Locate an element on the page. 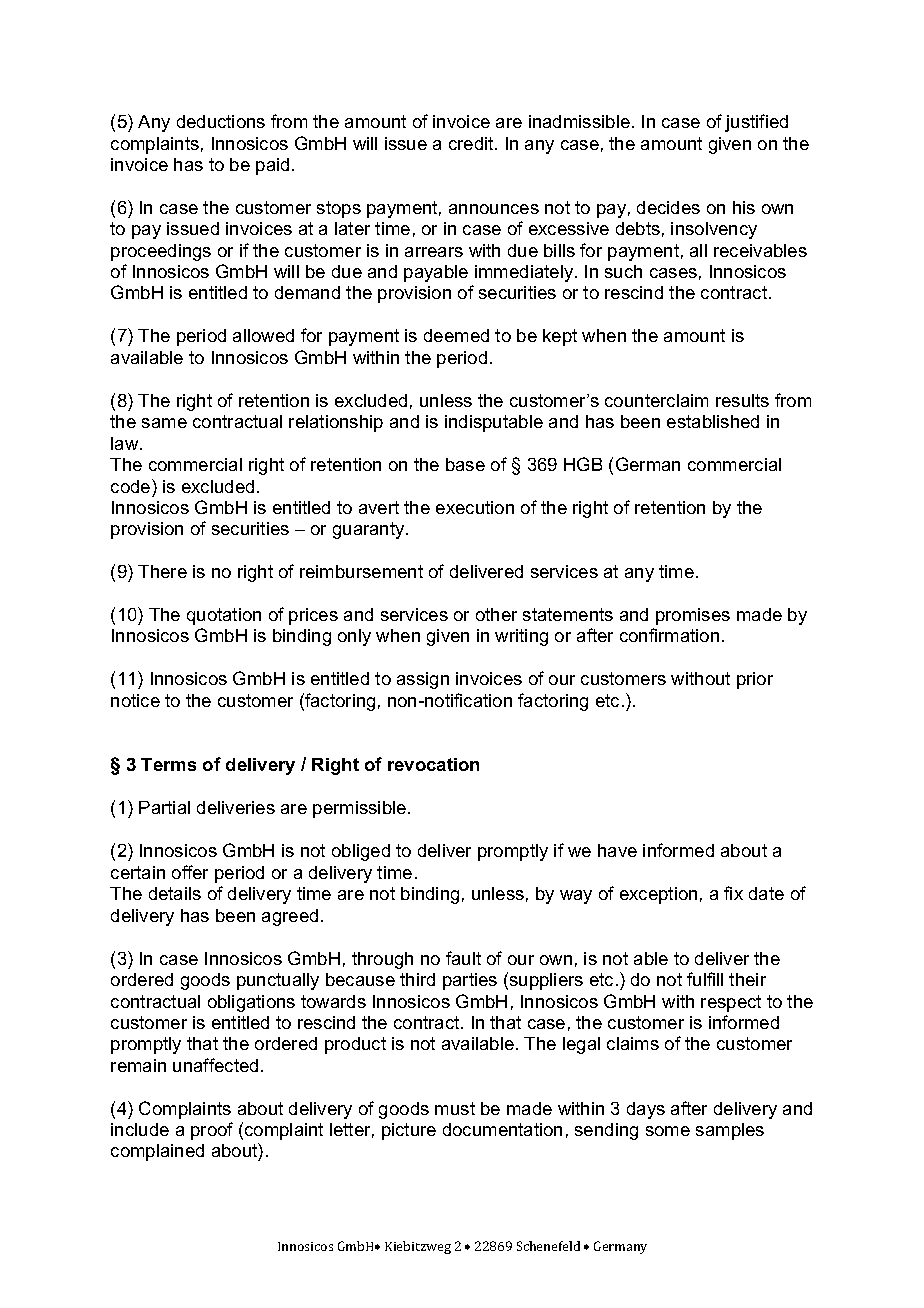 The image size is (924, 1308). established is located at coordinates (713, 421).
